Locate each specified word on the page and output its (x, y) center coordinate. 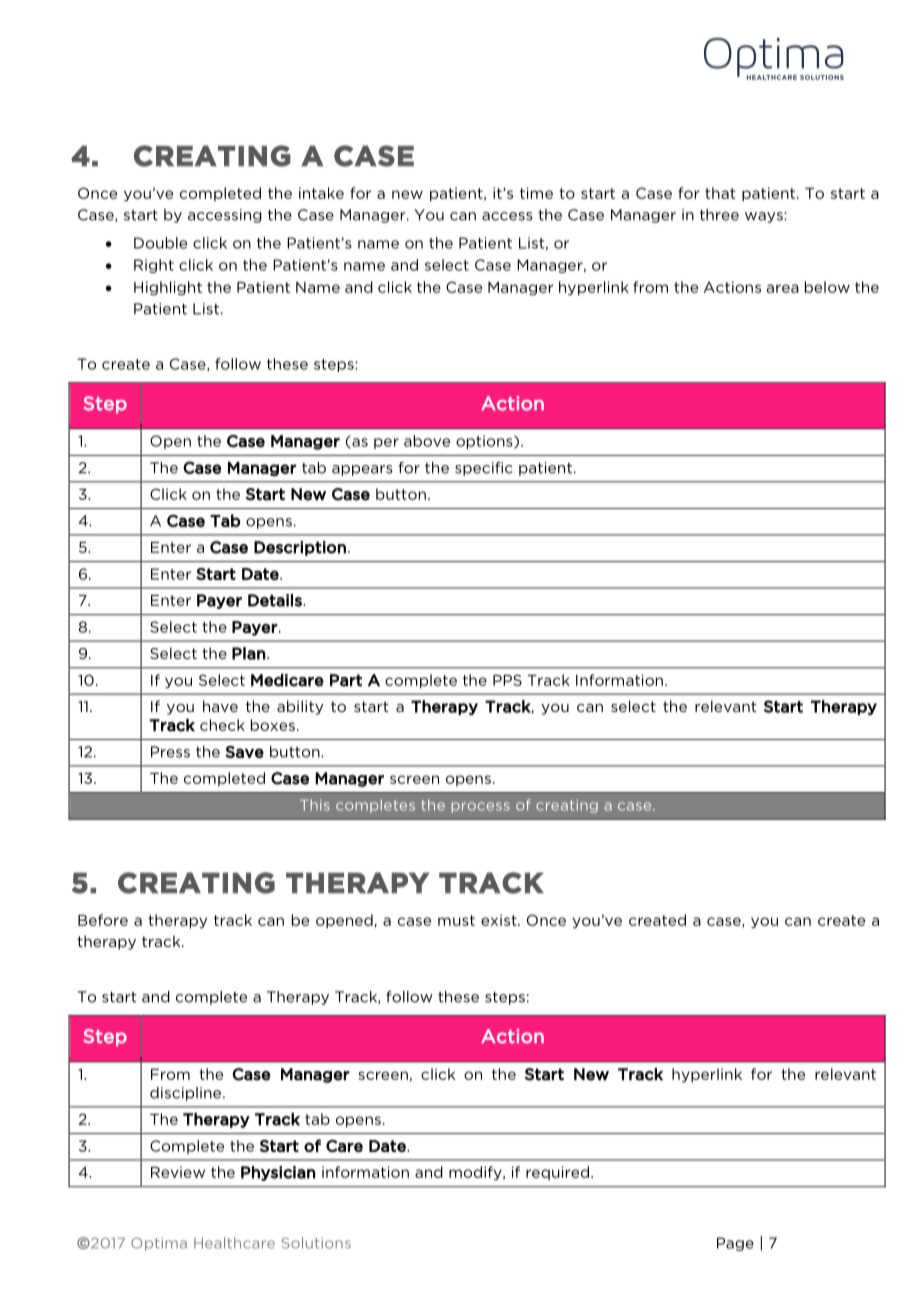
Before (103, 920)
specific (483, 469)
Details (276, 600)
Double (160, 243)
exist (500, 920)
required (559, 1173)
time (536, 193)
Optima (159, 1244)
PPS (507, 680)
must (456, 920)
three (719, 215)
